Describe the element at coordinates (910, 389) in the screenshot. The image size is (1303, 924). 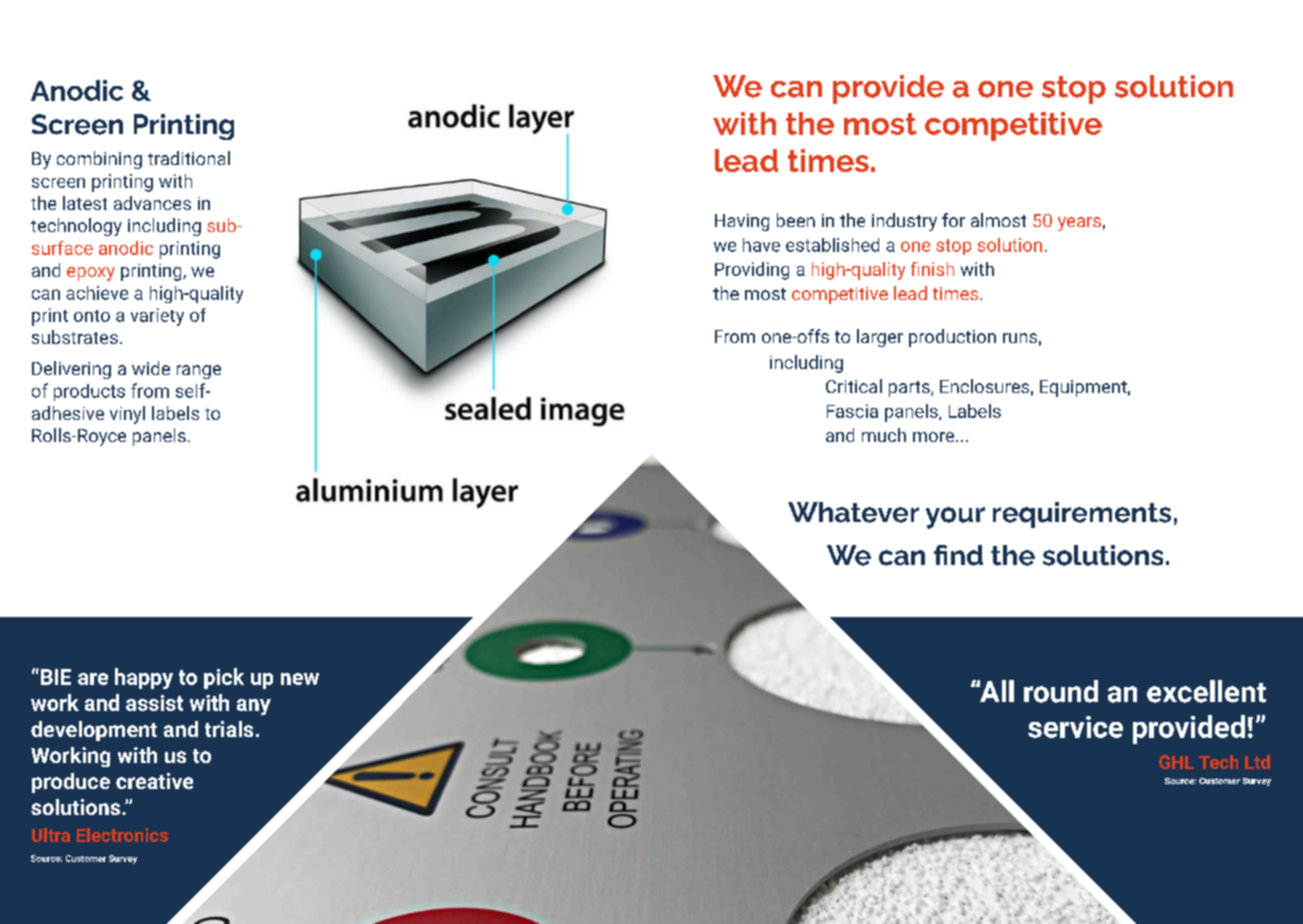
I see `parts` at that location.
